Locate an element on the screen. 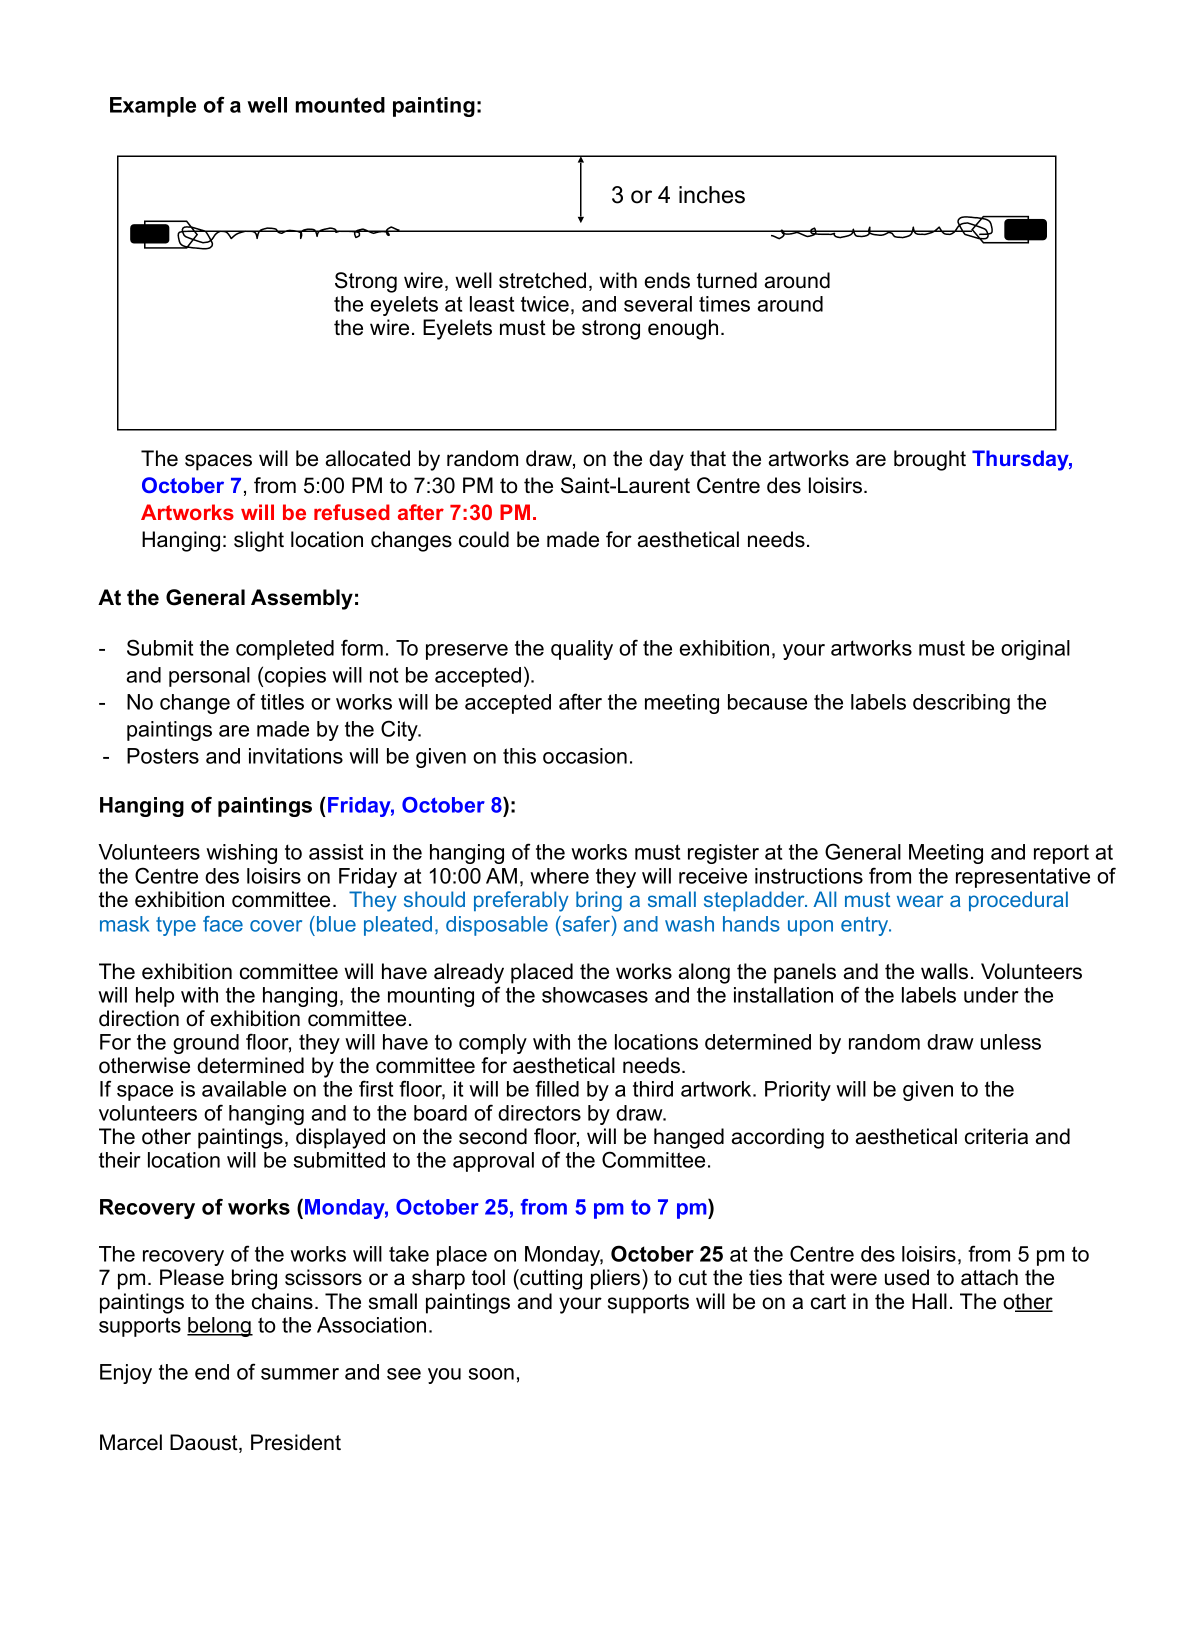  Daoust is located at coordinates (205, 1443).
